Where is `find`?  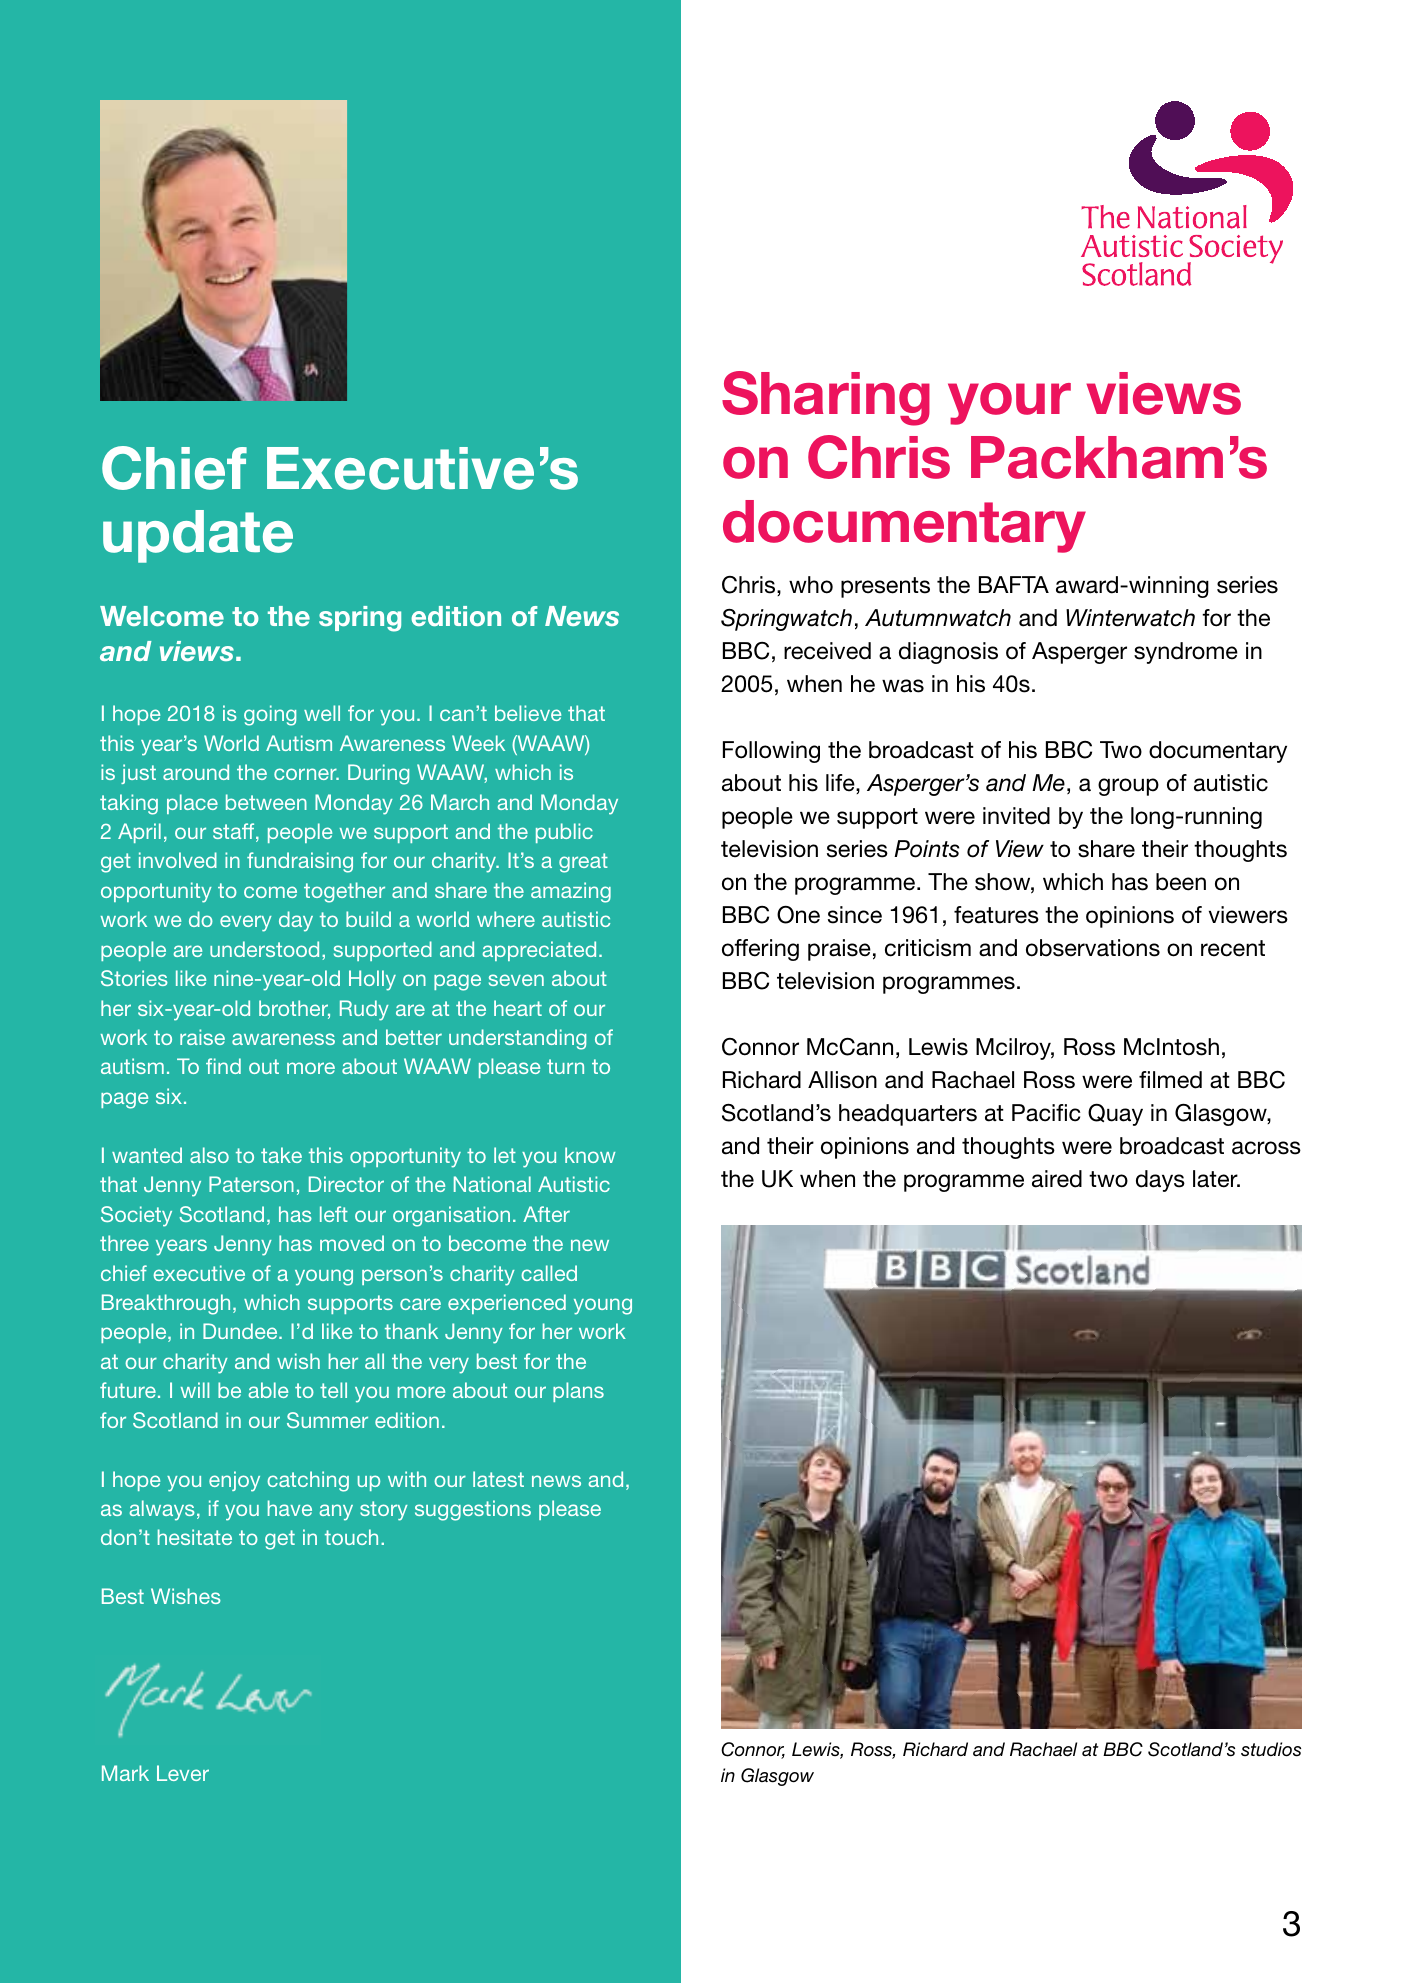 find is located at coordinates (223, 1066).
